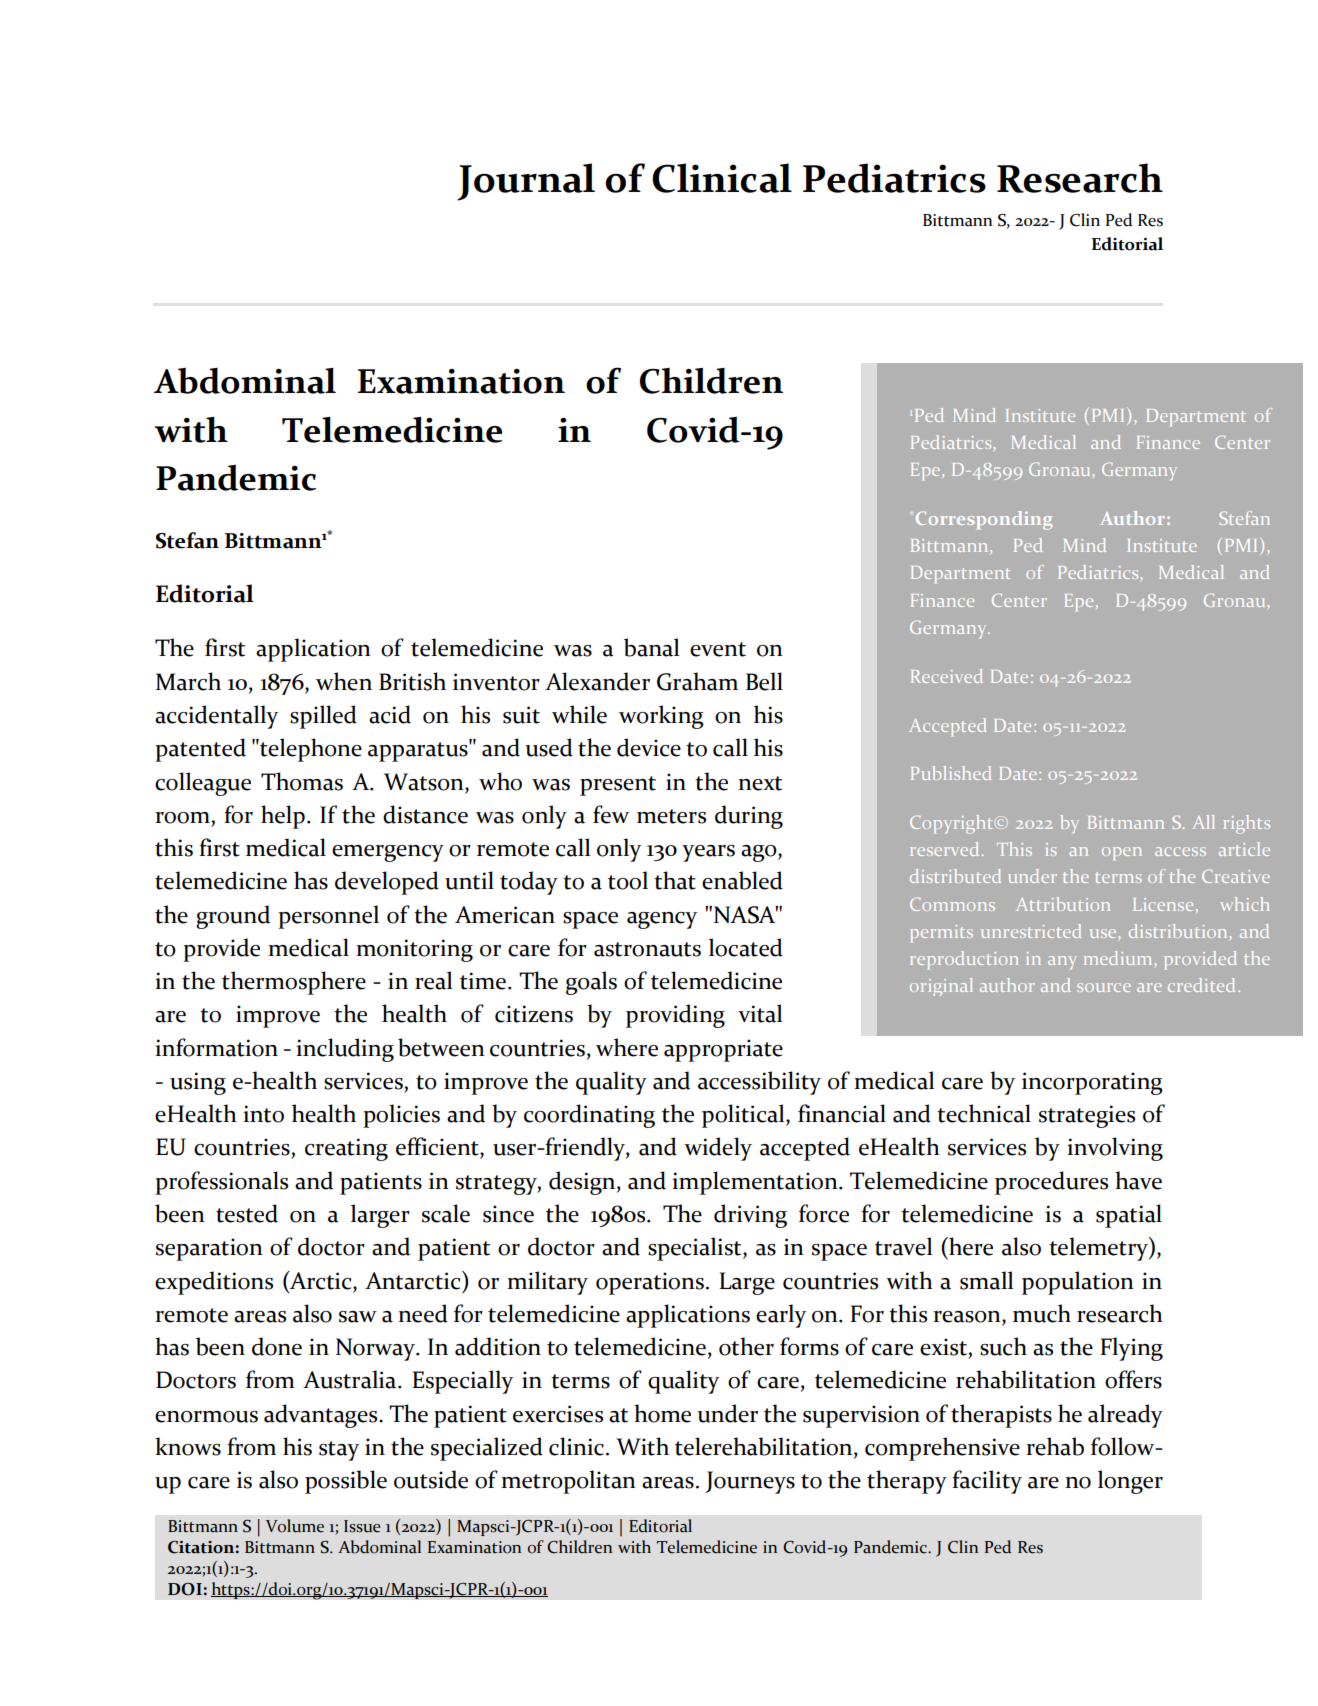  Describe the element at coordinates (283, 817) in the screenshot. I see `help` at that location.
